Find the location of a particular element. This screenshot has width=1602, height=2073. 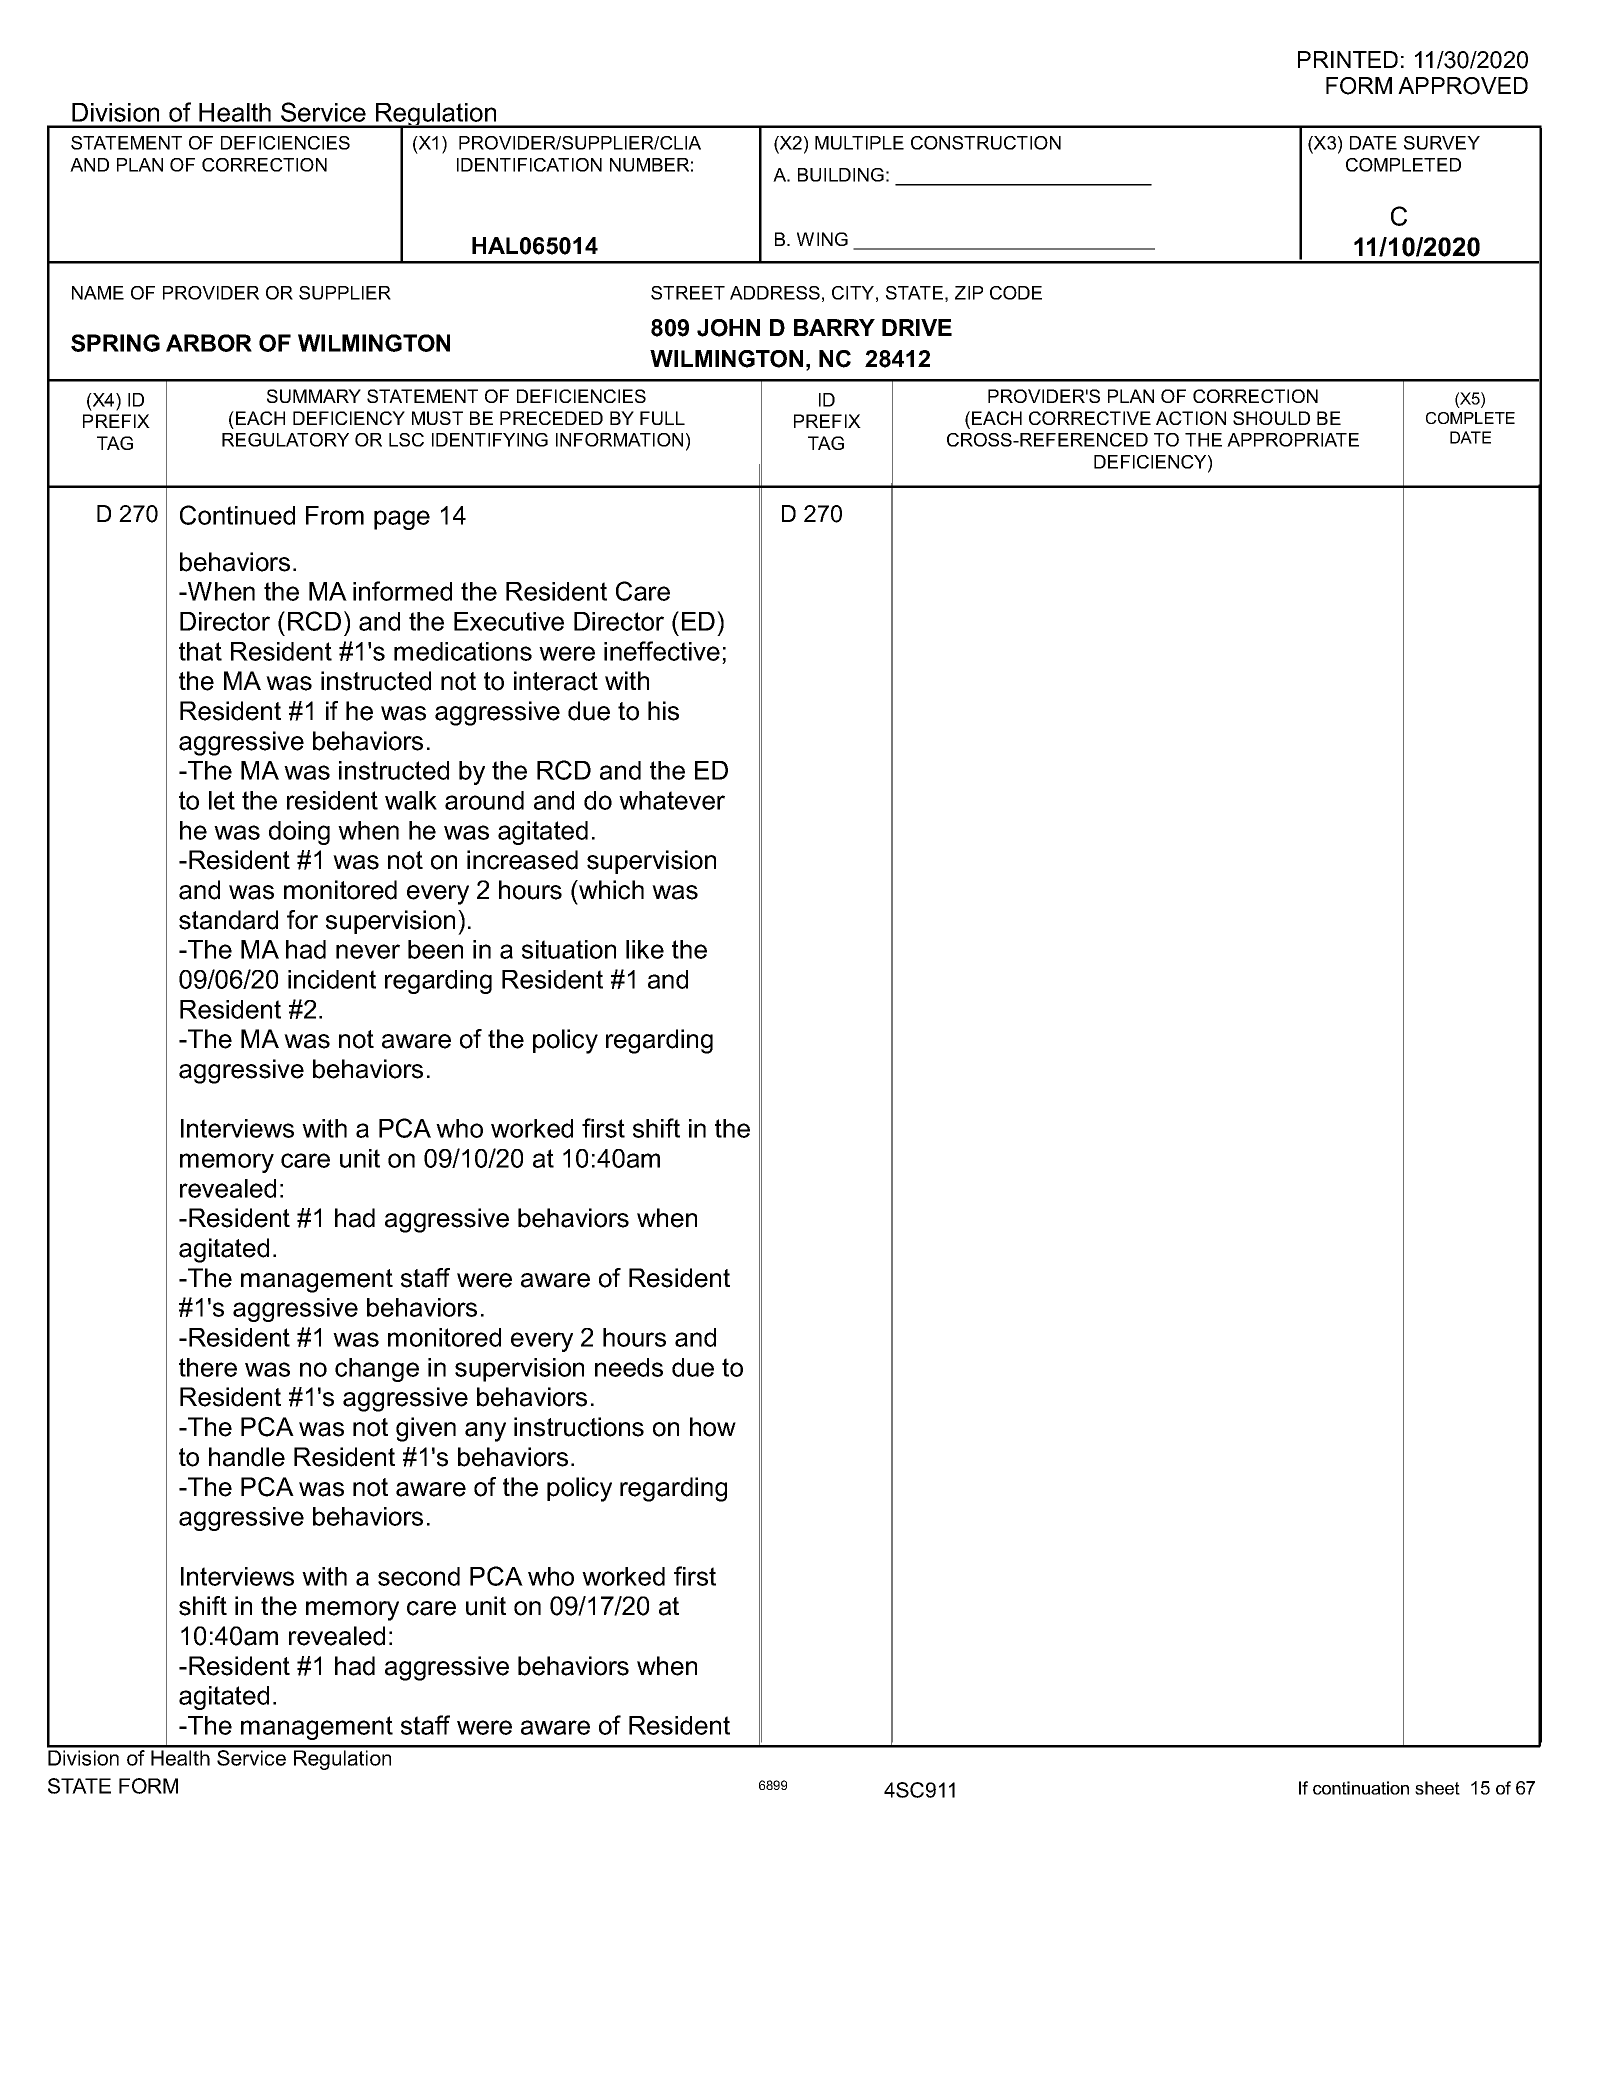

standard is located at coordinates (228, 920).
